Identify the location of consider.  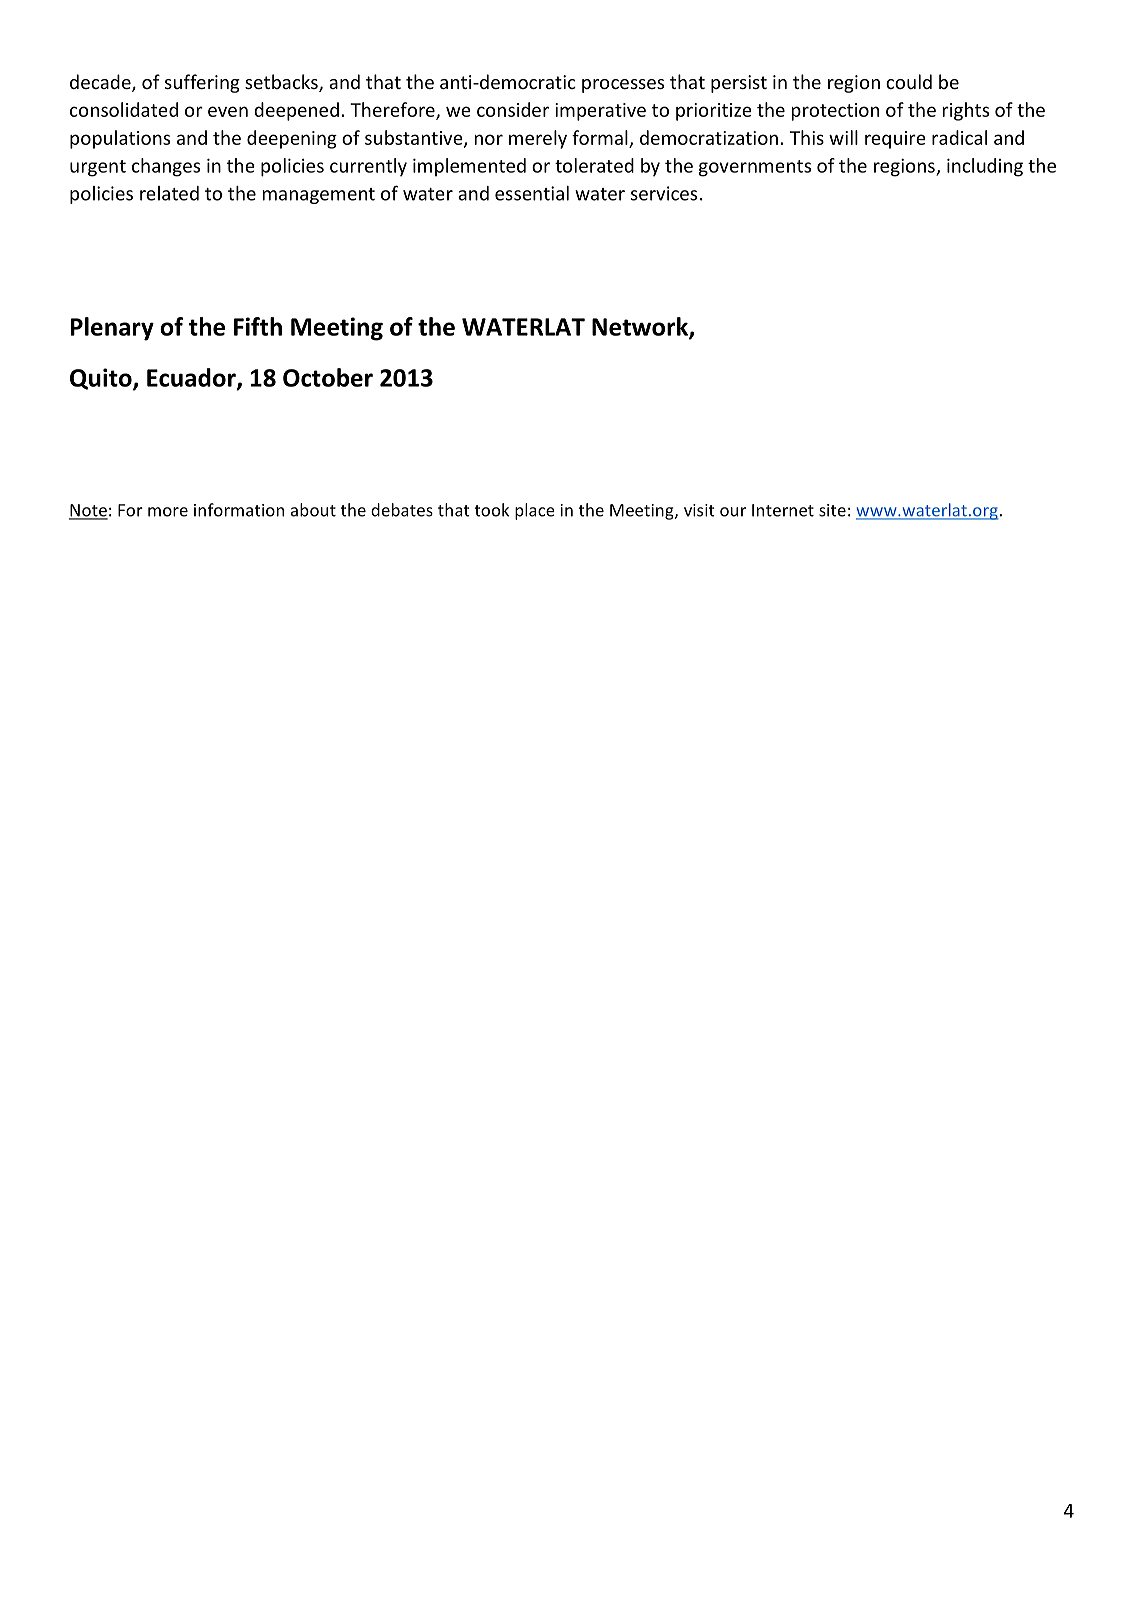
(513, 109).
